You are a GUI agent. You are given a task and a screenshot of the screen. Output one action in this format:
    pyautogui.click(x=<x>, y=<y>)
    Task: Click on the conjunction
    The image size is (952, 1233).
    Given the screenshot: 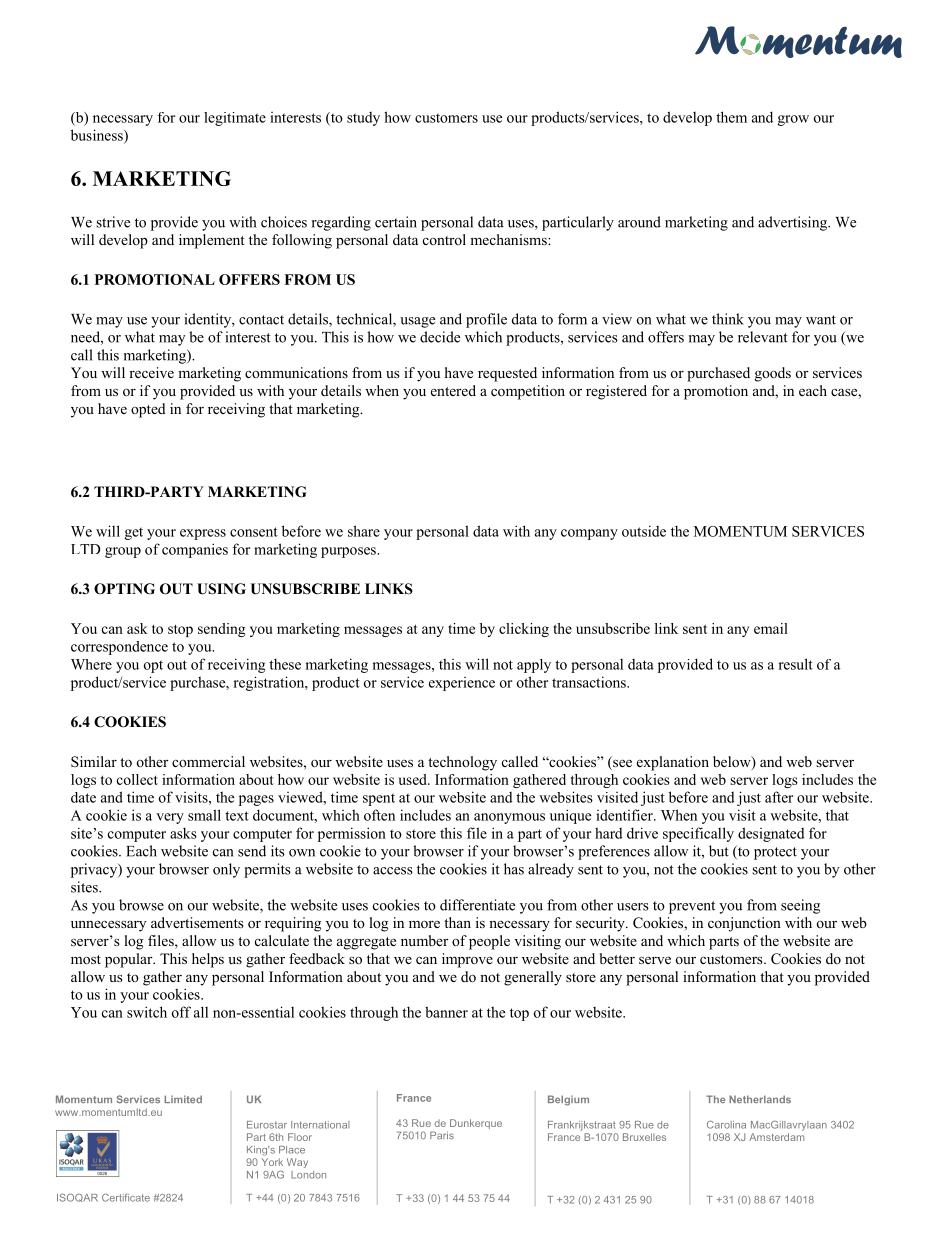 What is the action you would take?
    pyautogui.click(x=744, y=924)
